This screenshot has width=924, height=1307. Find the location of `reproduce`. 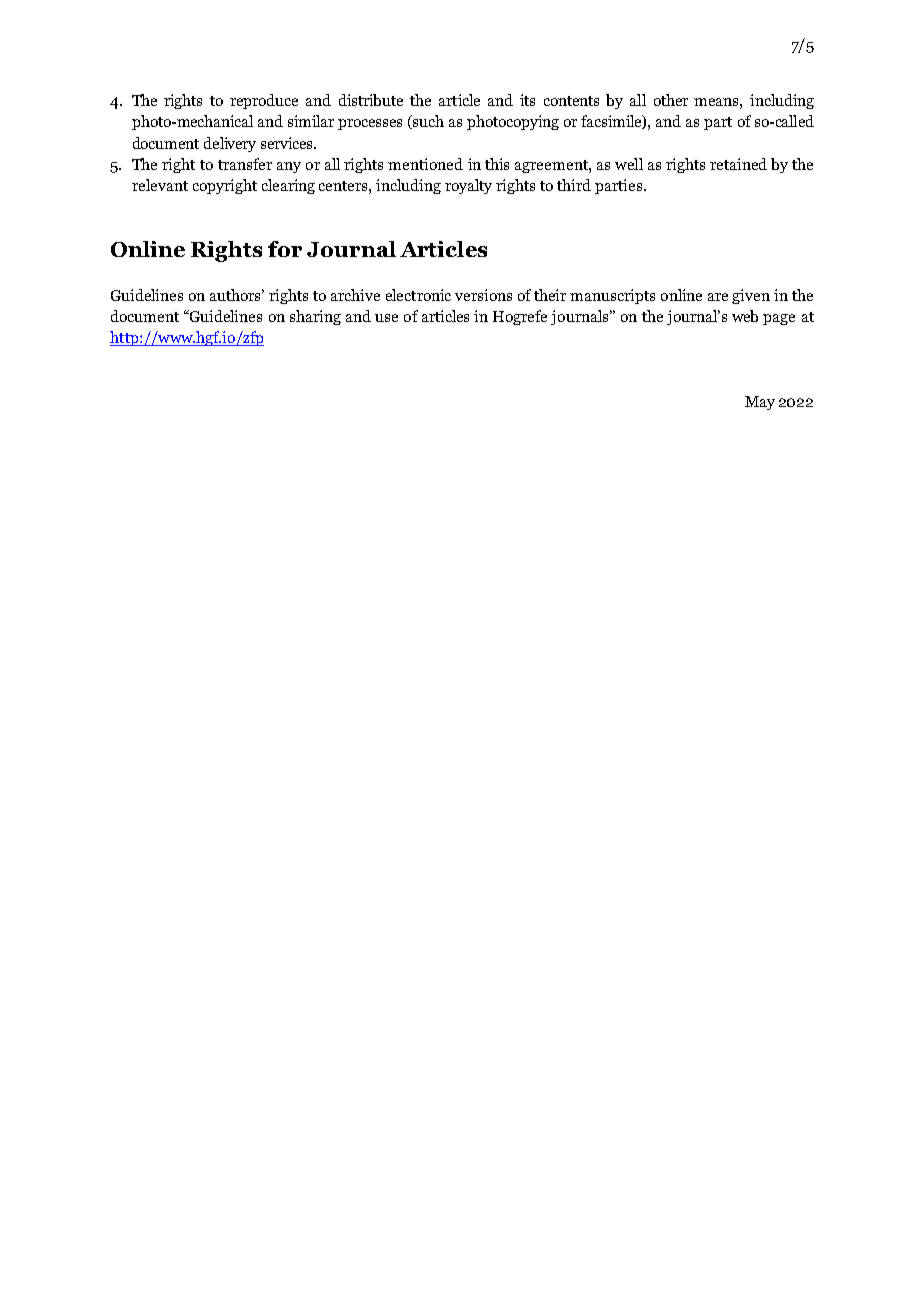

reproduce is located at coordinates (264, 101).
